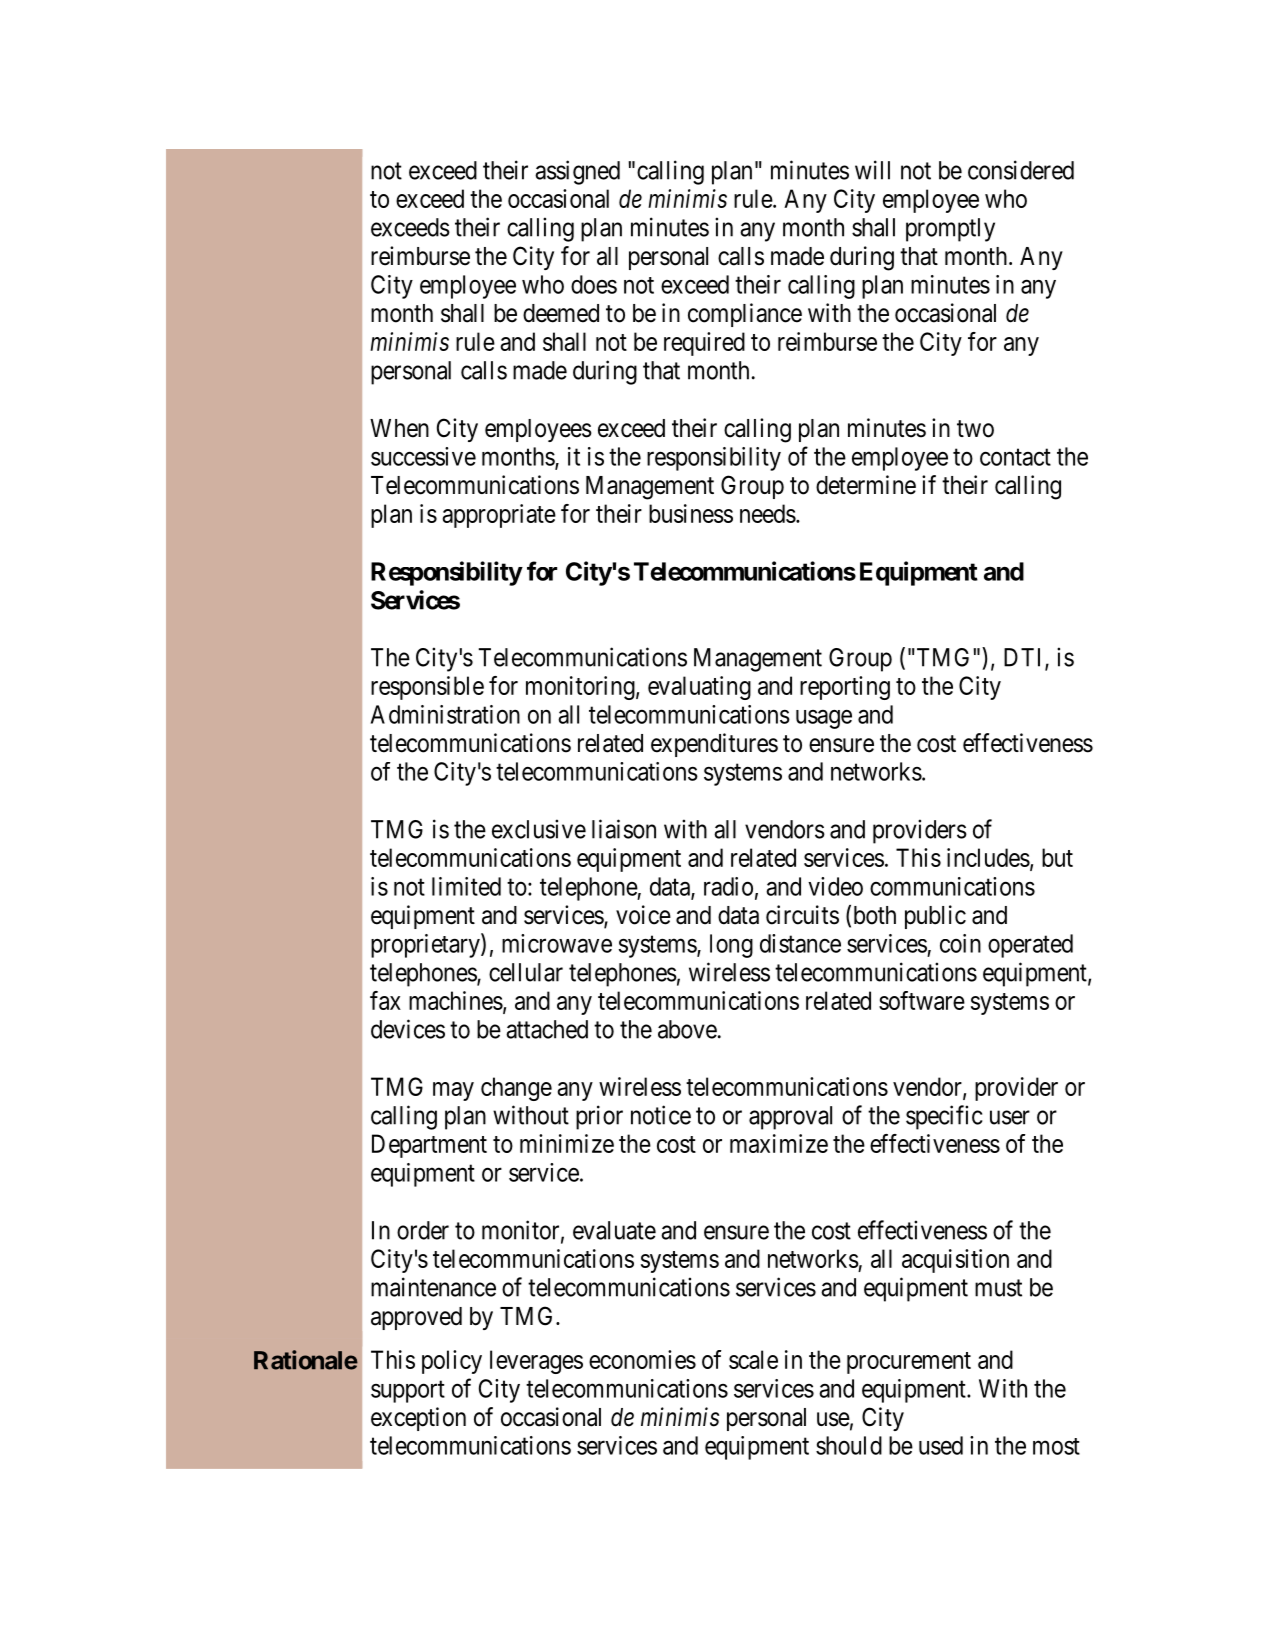 This screenshot has width=1267, height=1640. Describe the element at coordinates (950, 230) in the screenshot. I see `promptly` at that location.
